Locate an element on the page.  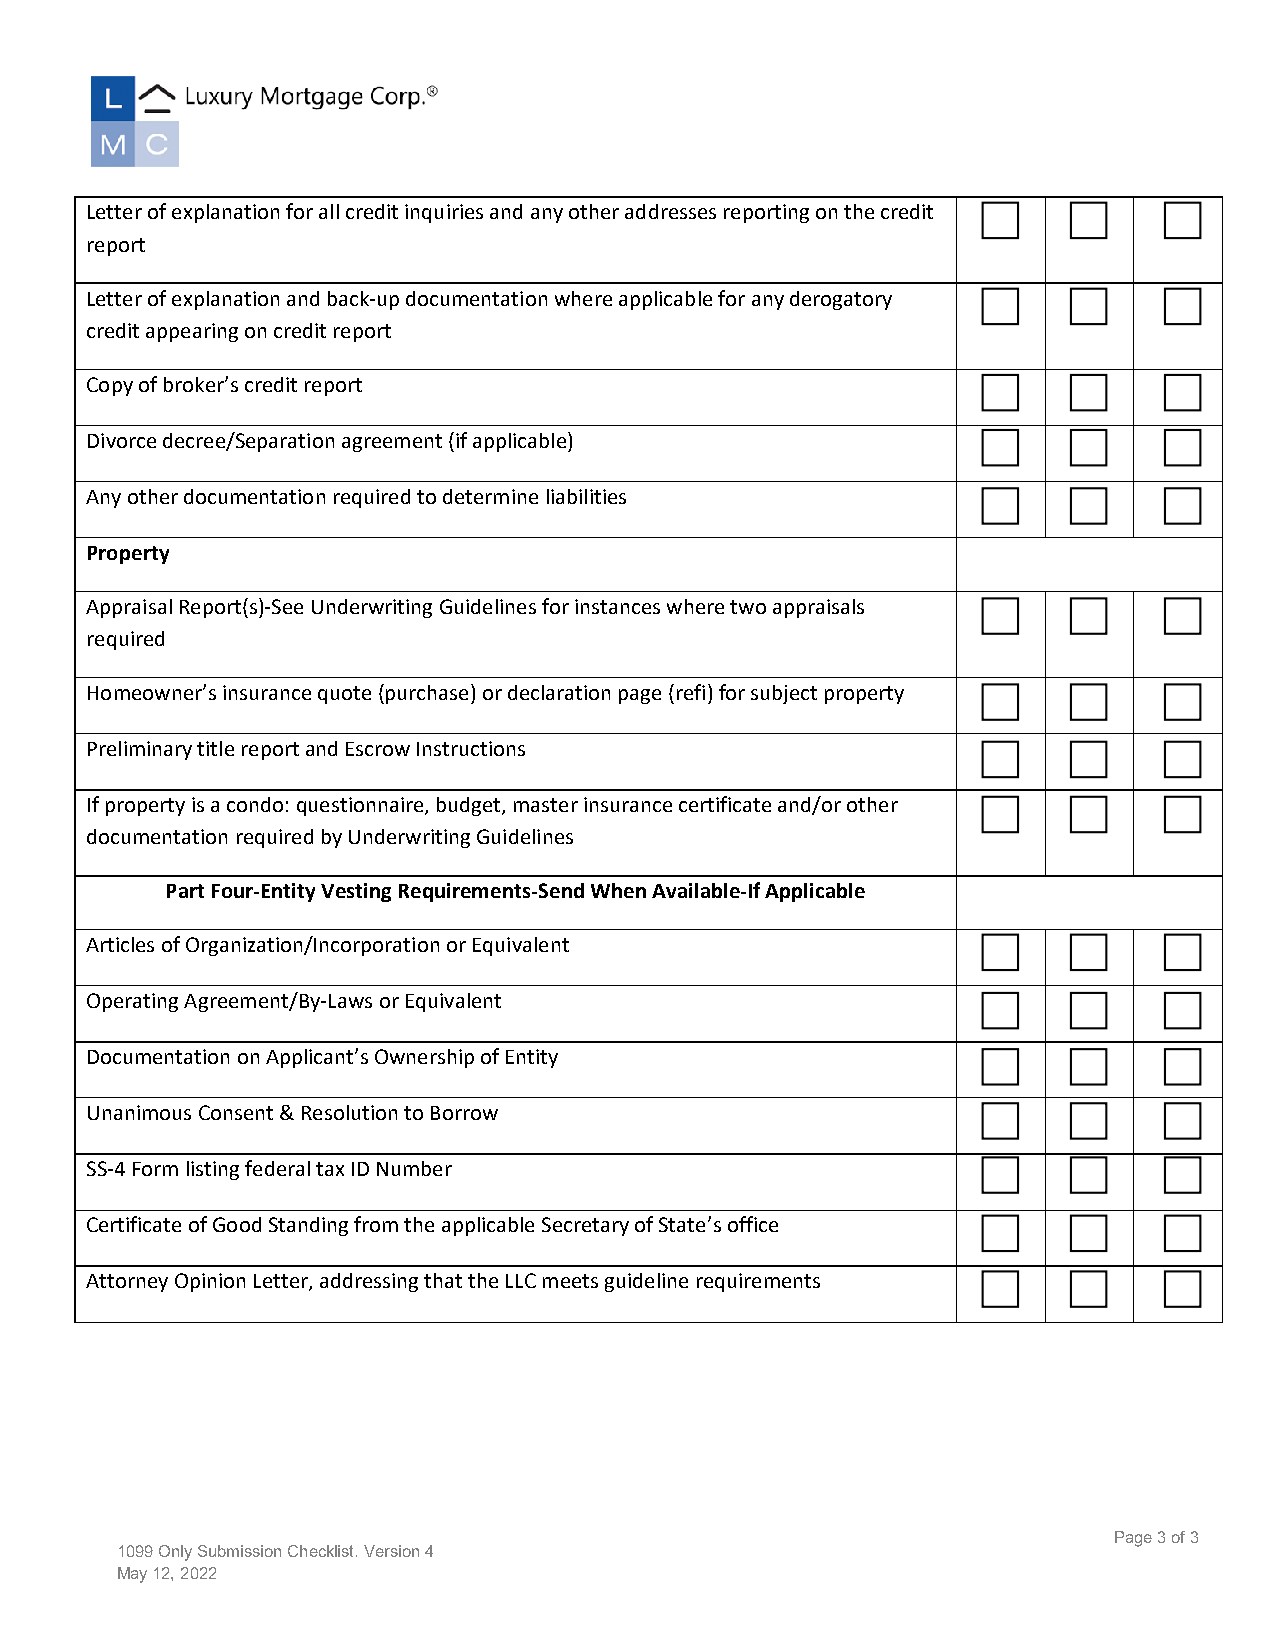
Part is located at coordinates (185, 891).
